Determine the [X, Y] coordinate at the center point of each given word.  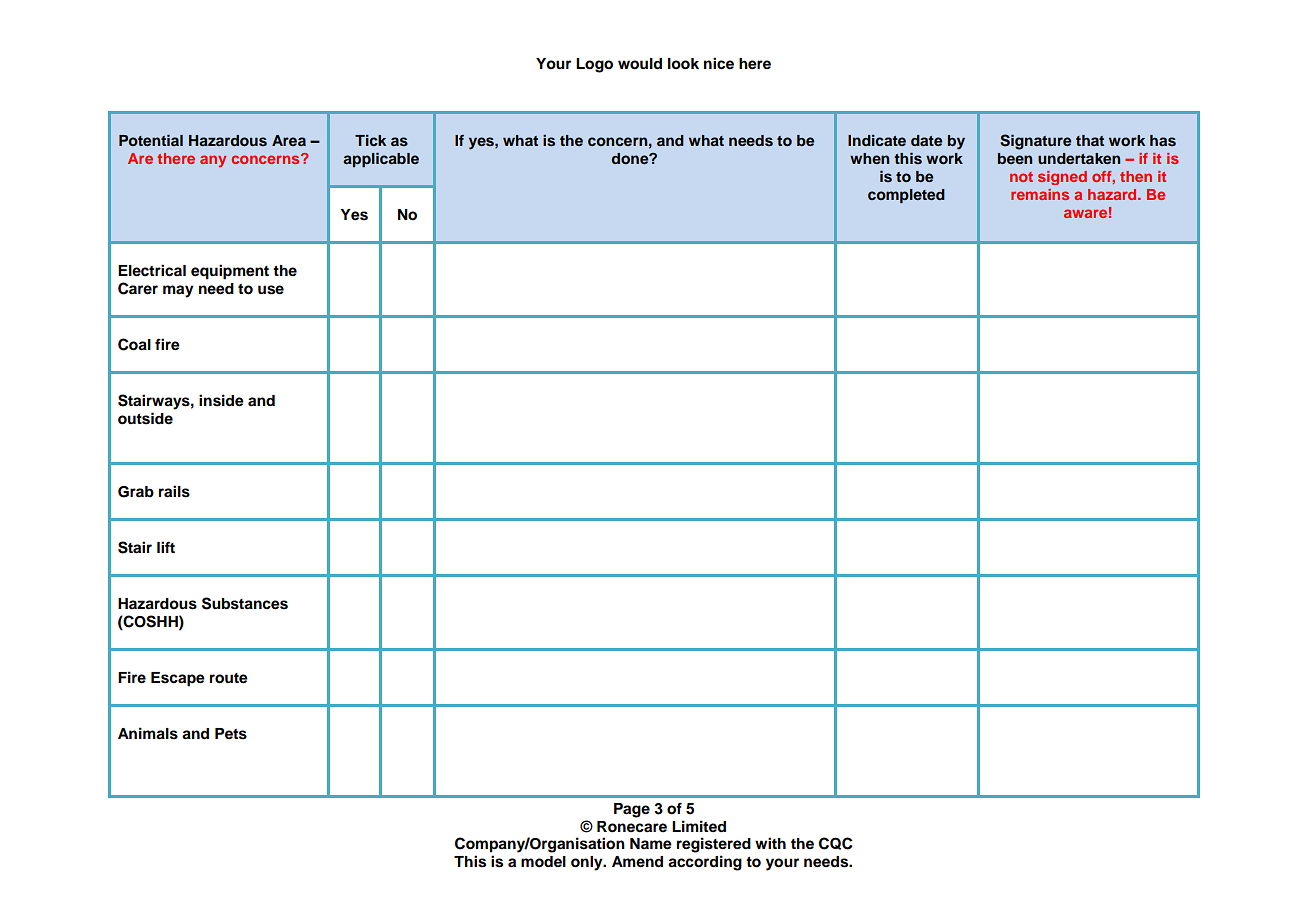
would [640, 64]
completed [906, 196]
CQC [835, 843]
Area [289, 140]
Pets [231, 734]
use [271, 290]
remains [1040, 194]
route [229, 678]
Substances [245, 603]
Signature [1035, 142]
